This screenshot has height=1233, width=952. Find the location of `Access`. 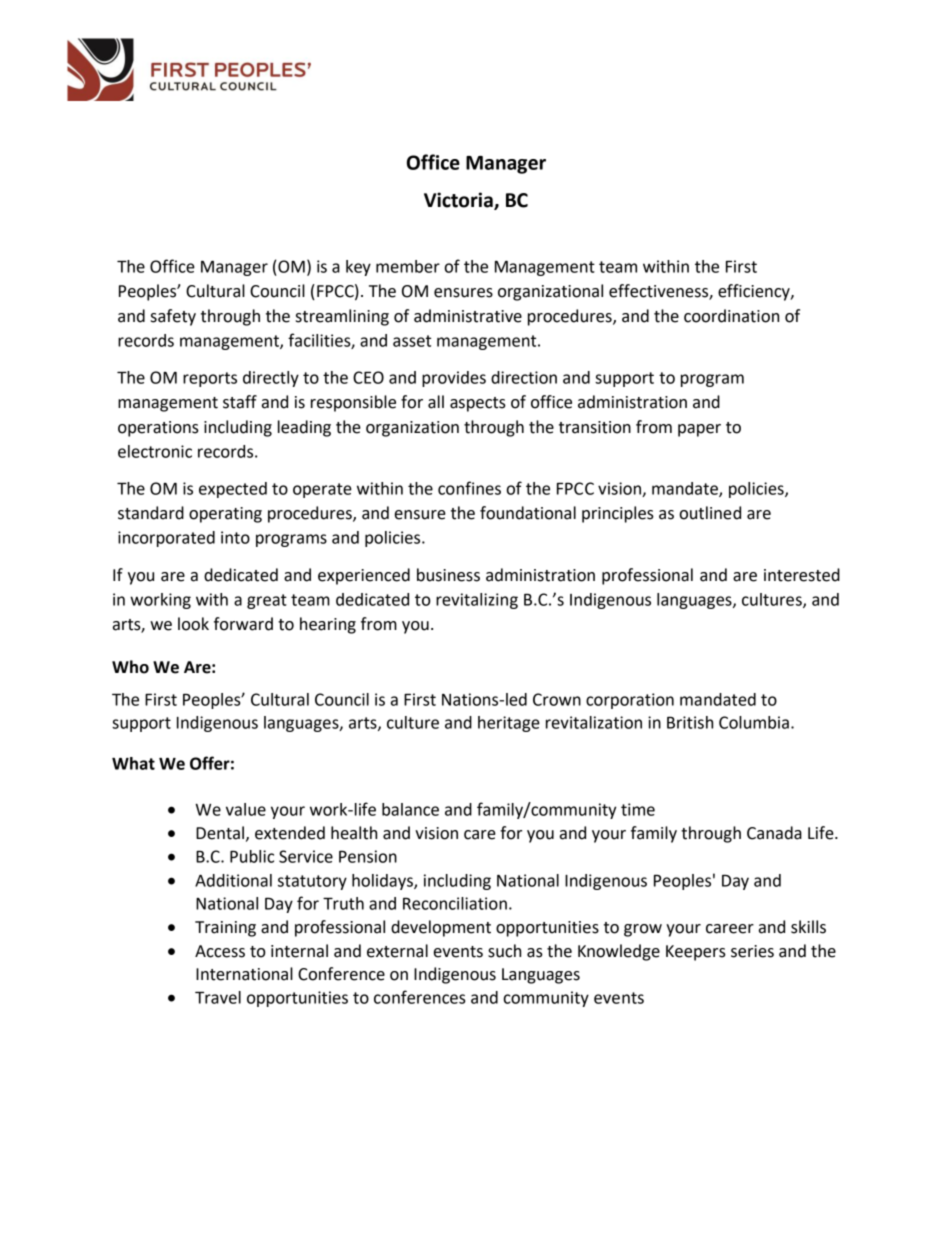

Access is located at coordinates (220, 951).
